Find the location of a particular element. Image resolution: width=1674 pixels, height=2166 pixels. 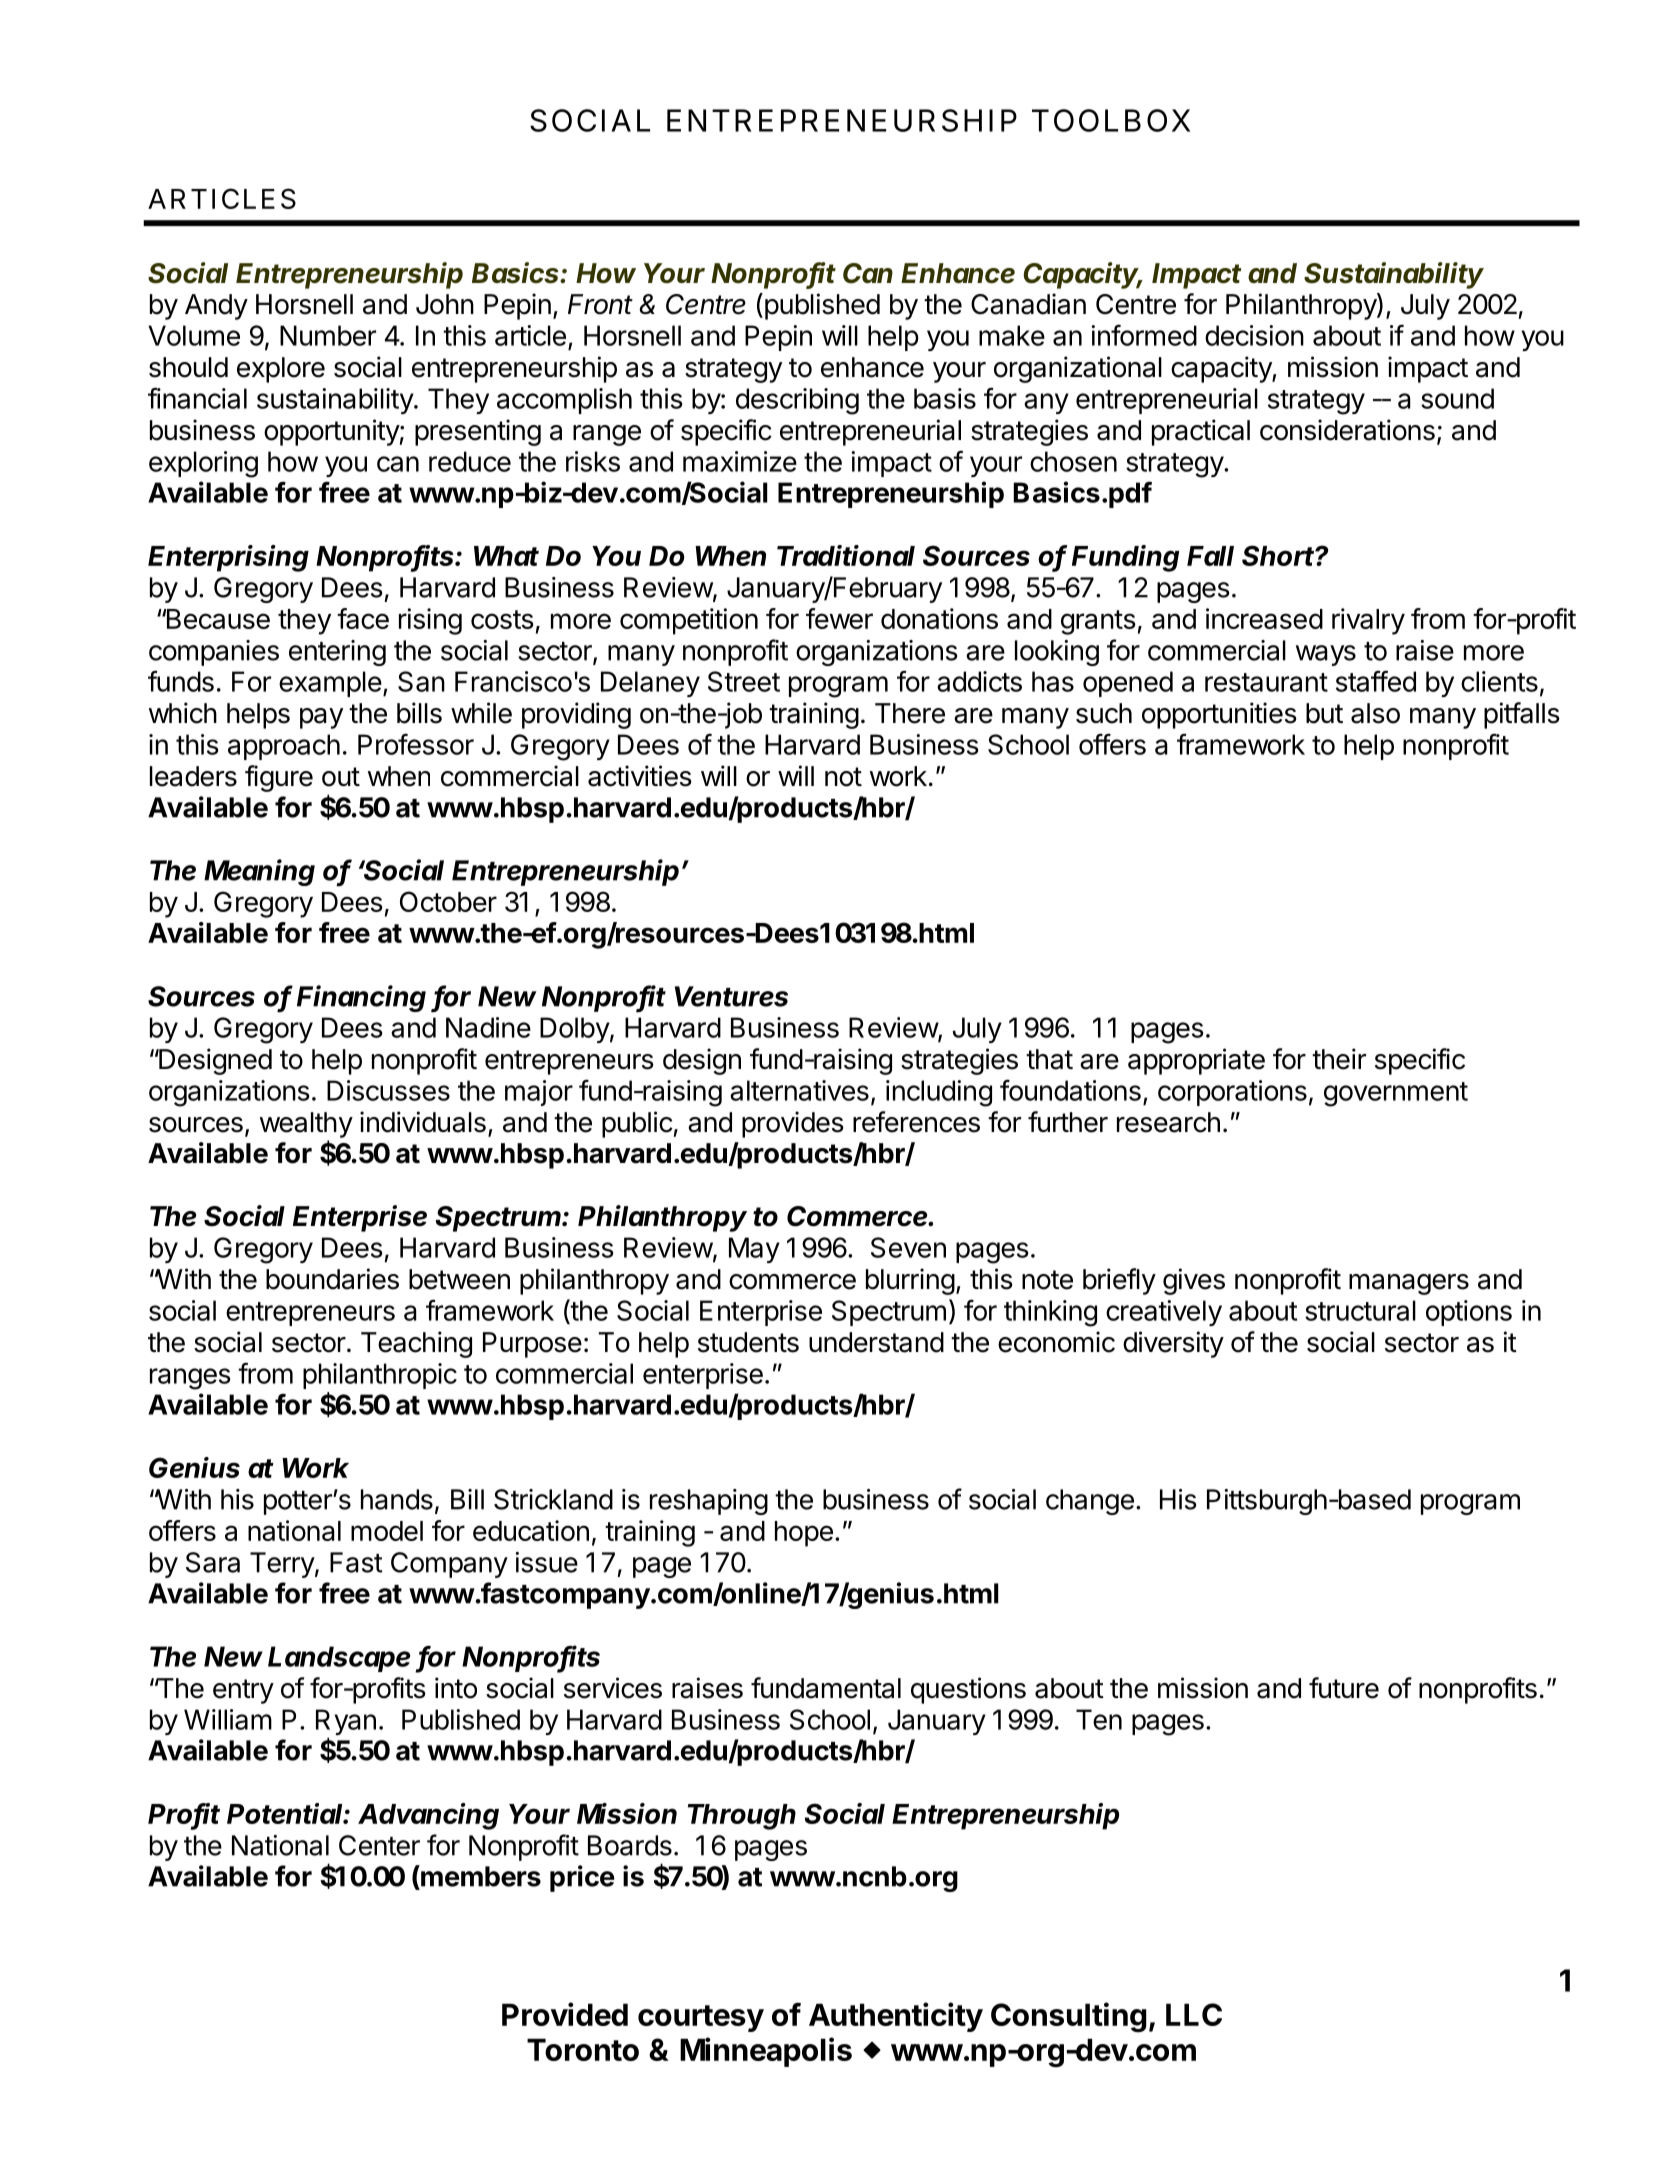

John is located at coordinates (445, 304).
